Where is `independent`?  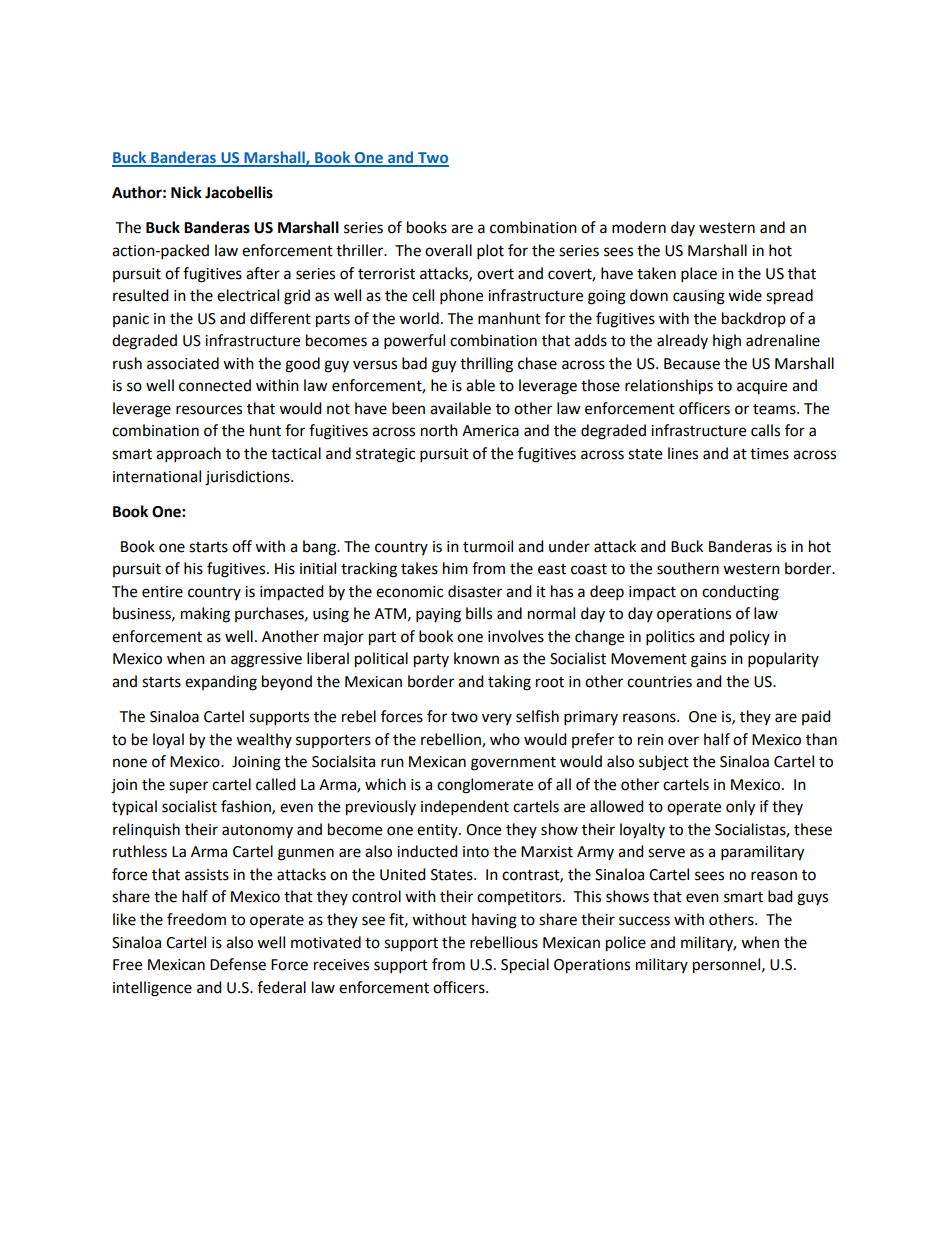 independent is located at coordinates (465, 808).
